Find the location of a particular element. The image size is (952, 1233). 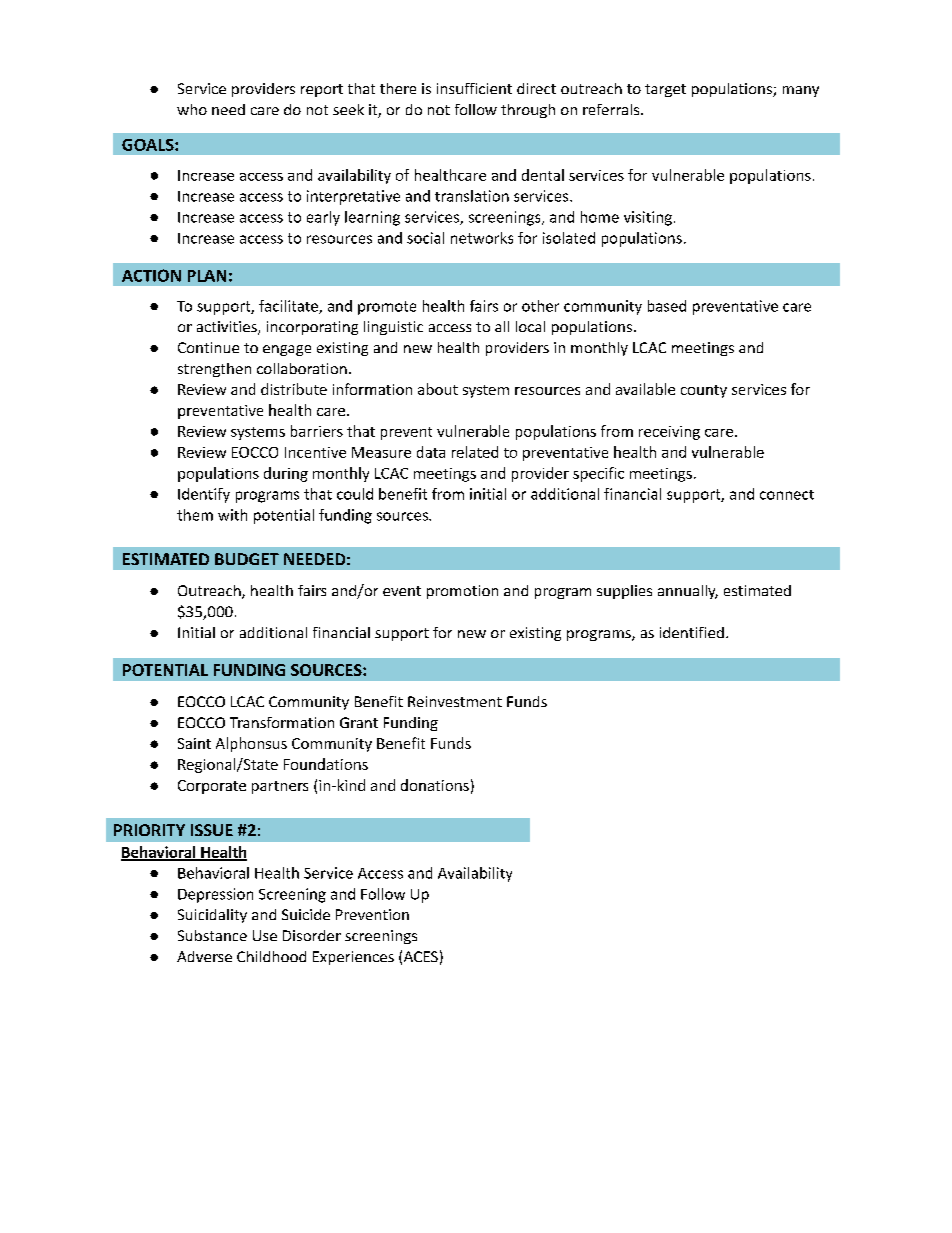

who is located at coordinates (192, 109).
